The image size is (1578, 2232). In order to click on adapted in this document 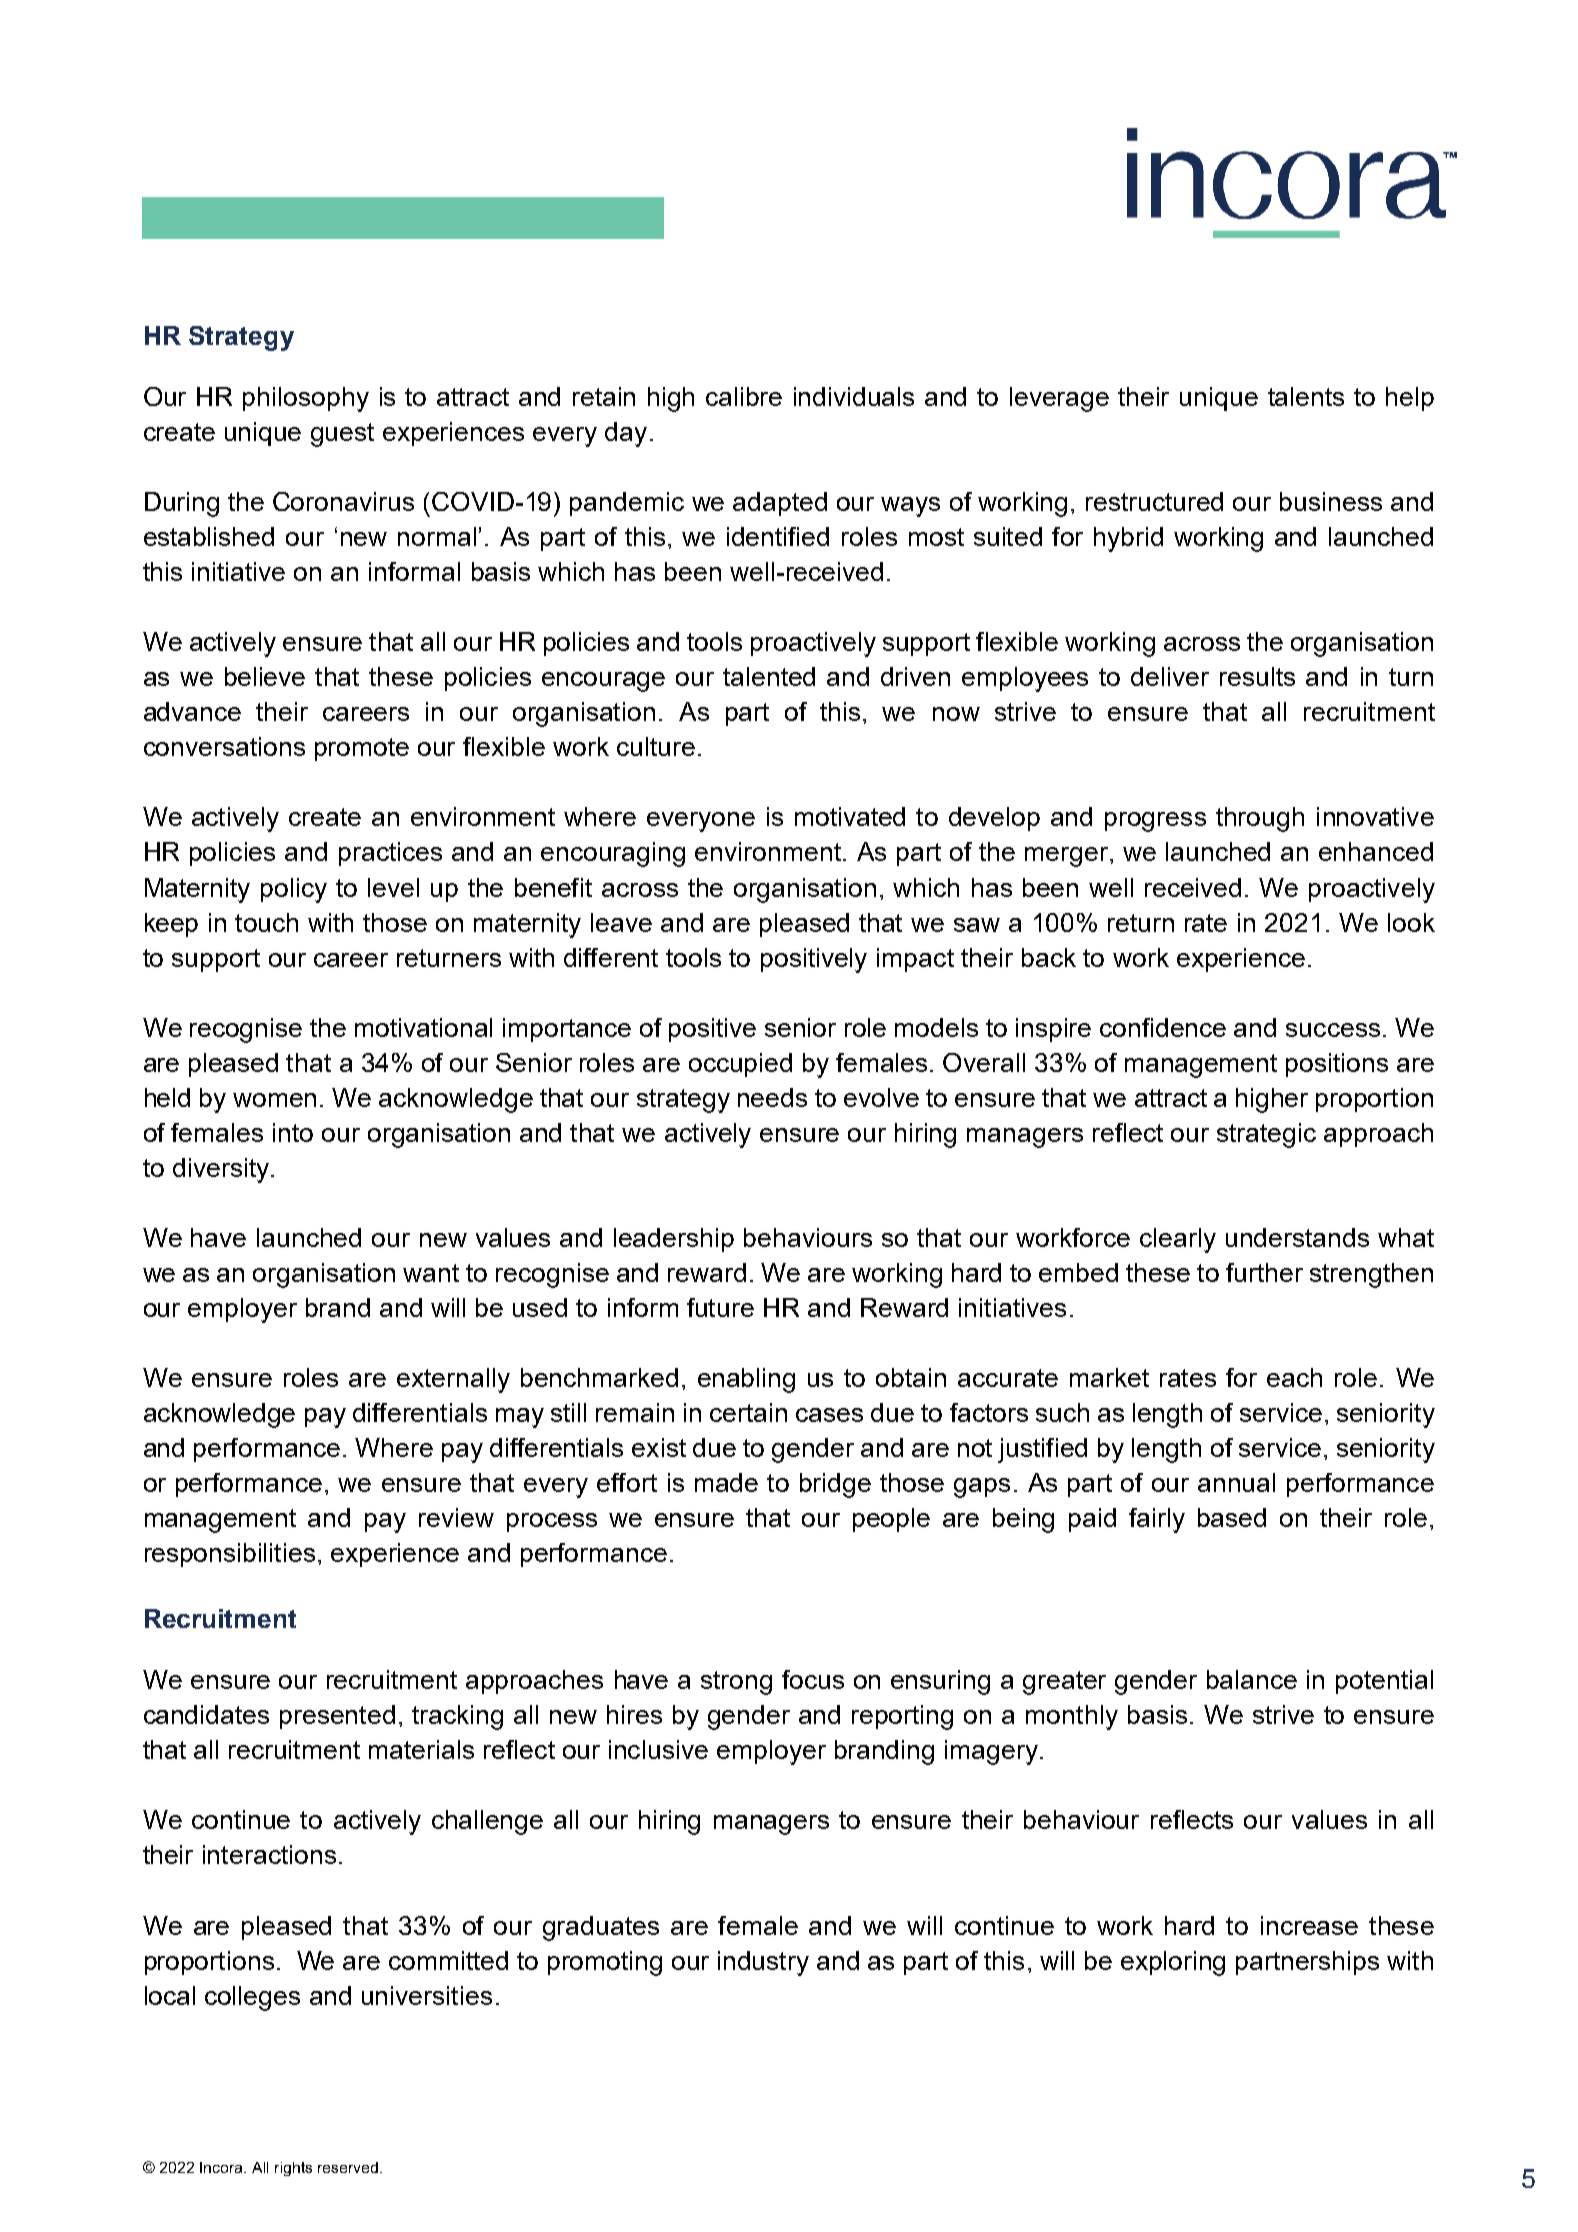, I will do `click(780, 504)`.
